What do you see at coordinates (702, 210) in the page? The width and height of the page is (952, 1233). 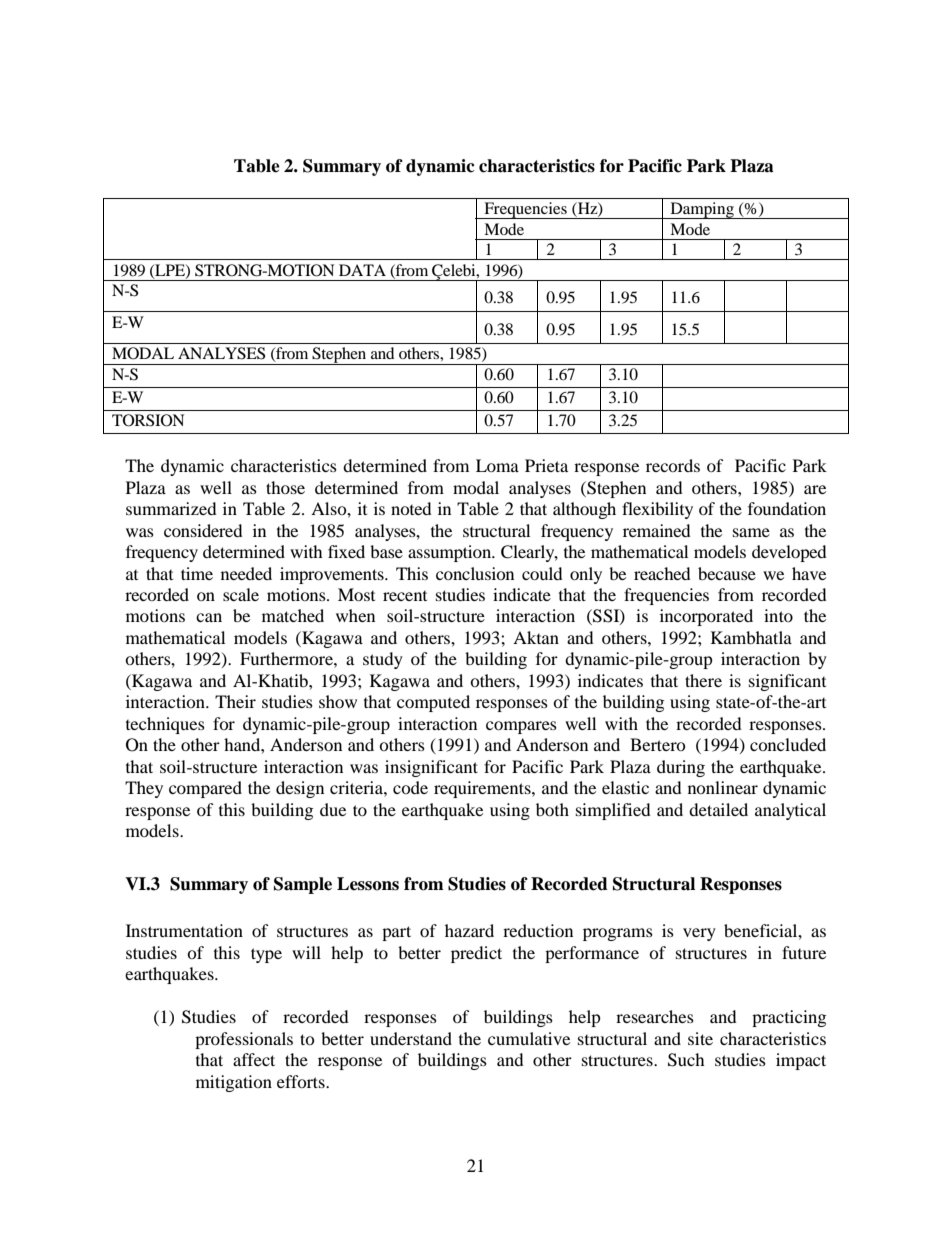 I see `Damping` at bounding box center [702, 210].
